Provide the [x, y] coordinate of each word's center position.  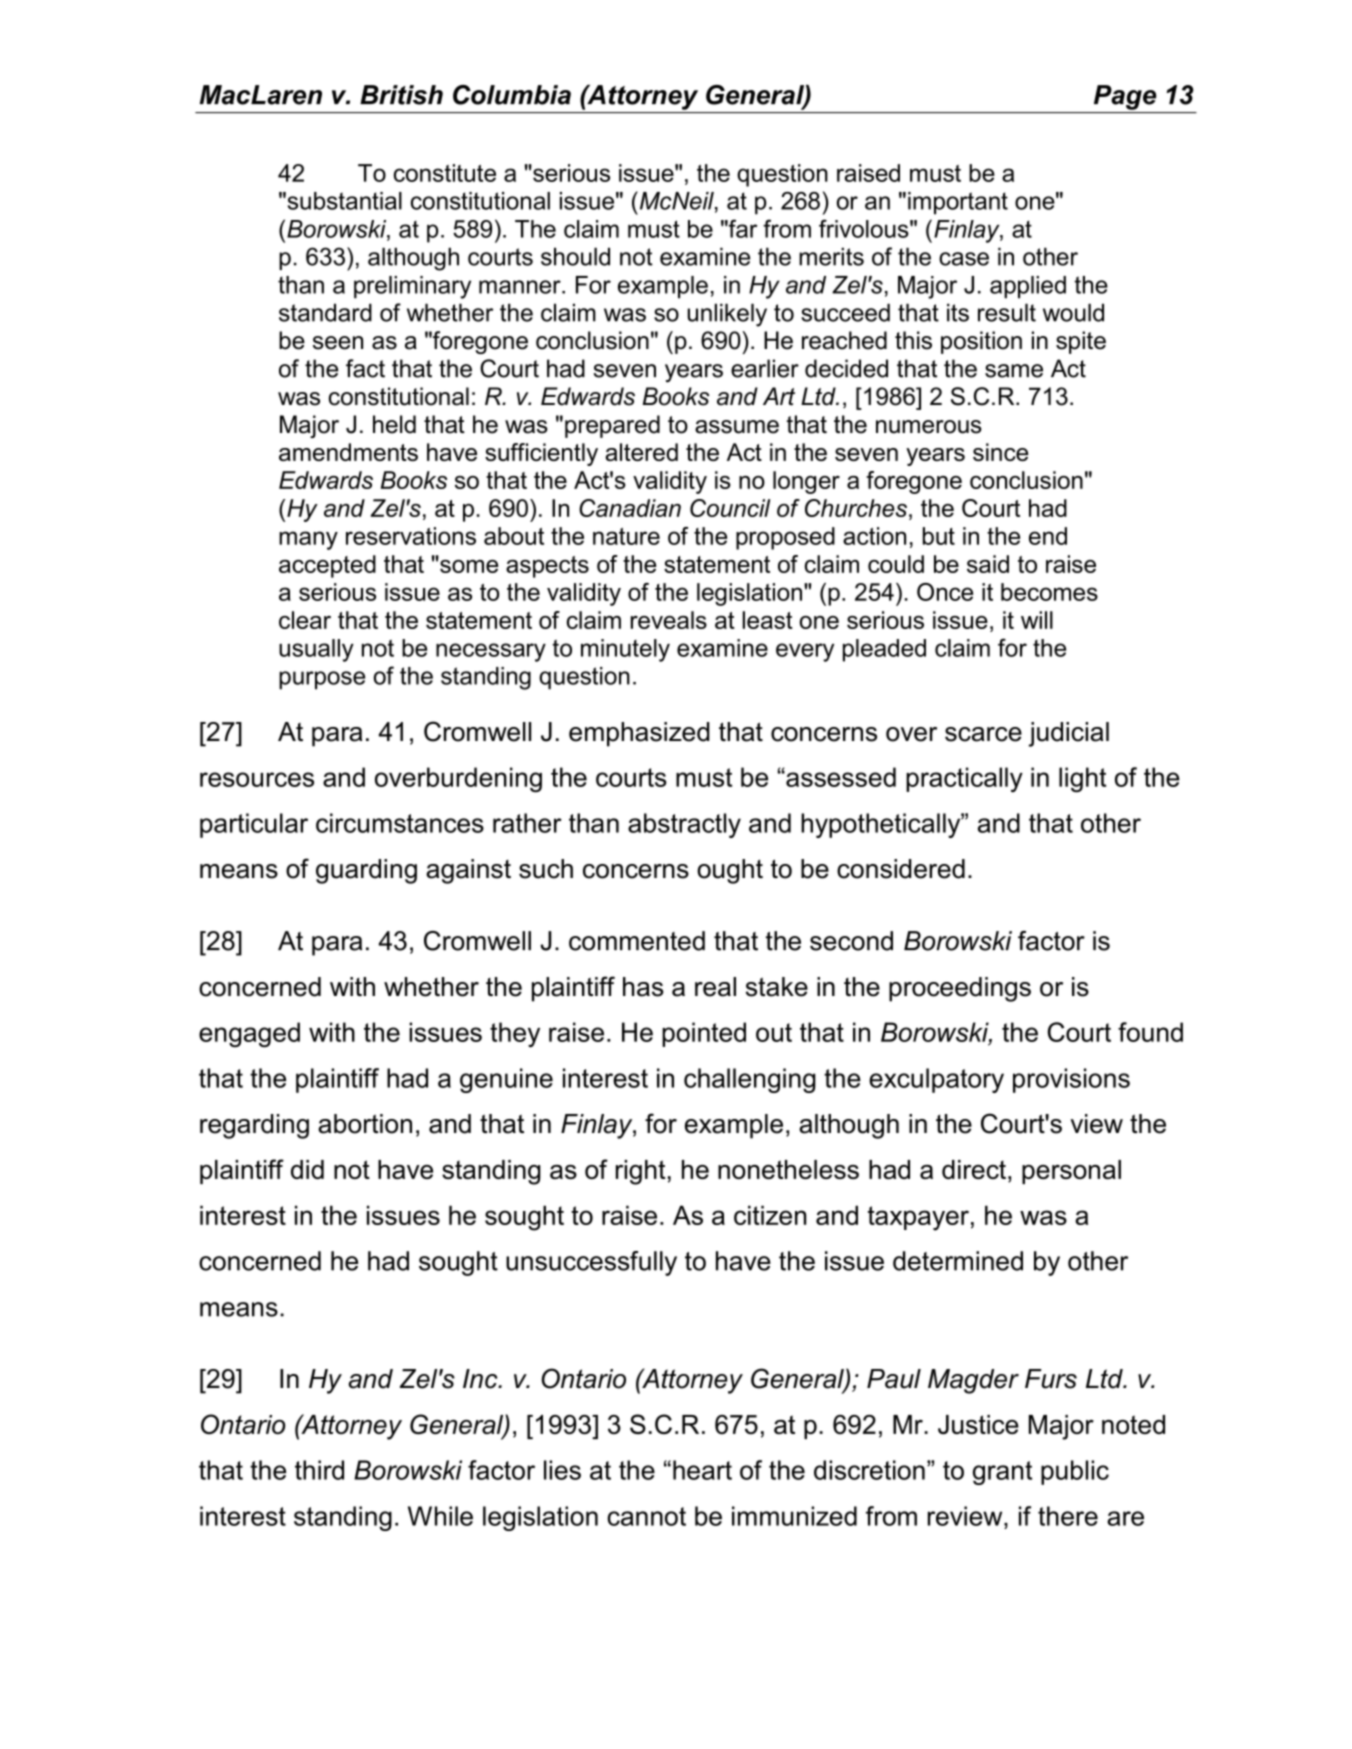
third [319, 1470]
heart [702, 1470]
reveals [669, 620]
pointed [704, 1034]
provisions [1071, 1080]
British [401, 95]
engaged [249, 1035]
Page [1125, 97]
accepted [327, 566]
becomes [1049, 592]
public [1075, 1472]
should [575, 256]
